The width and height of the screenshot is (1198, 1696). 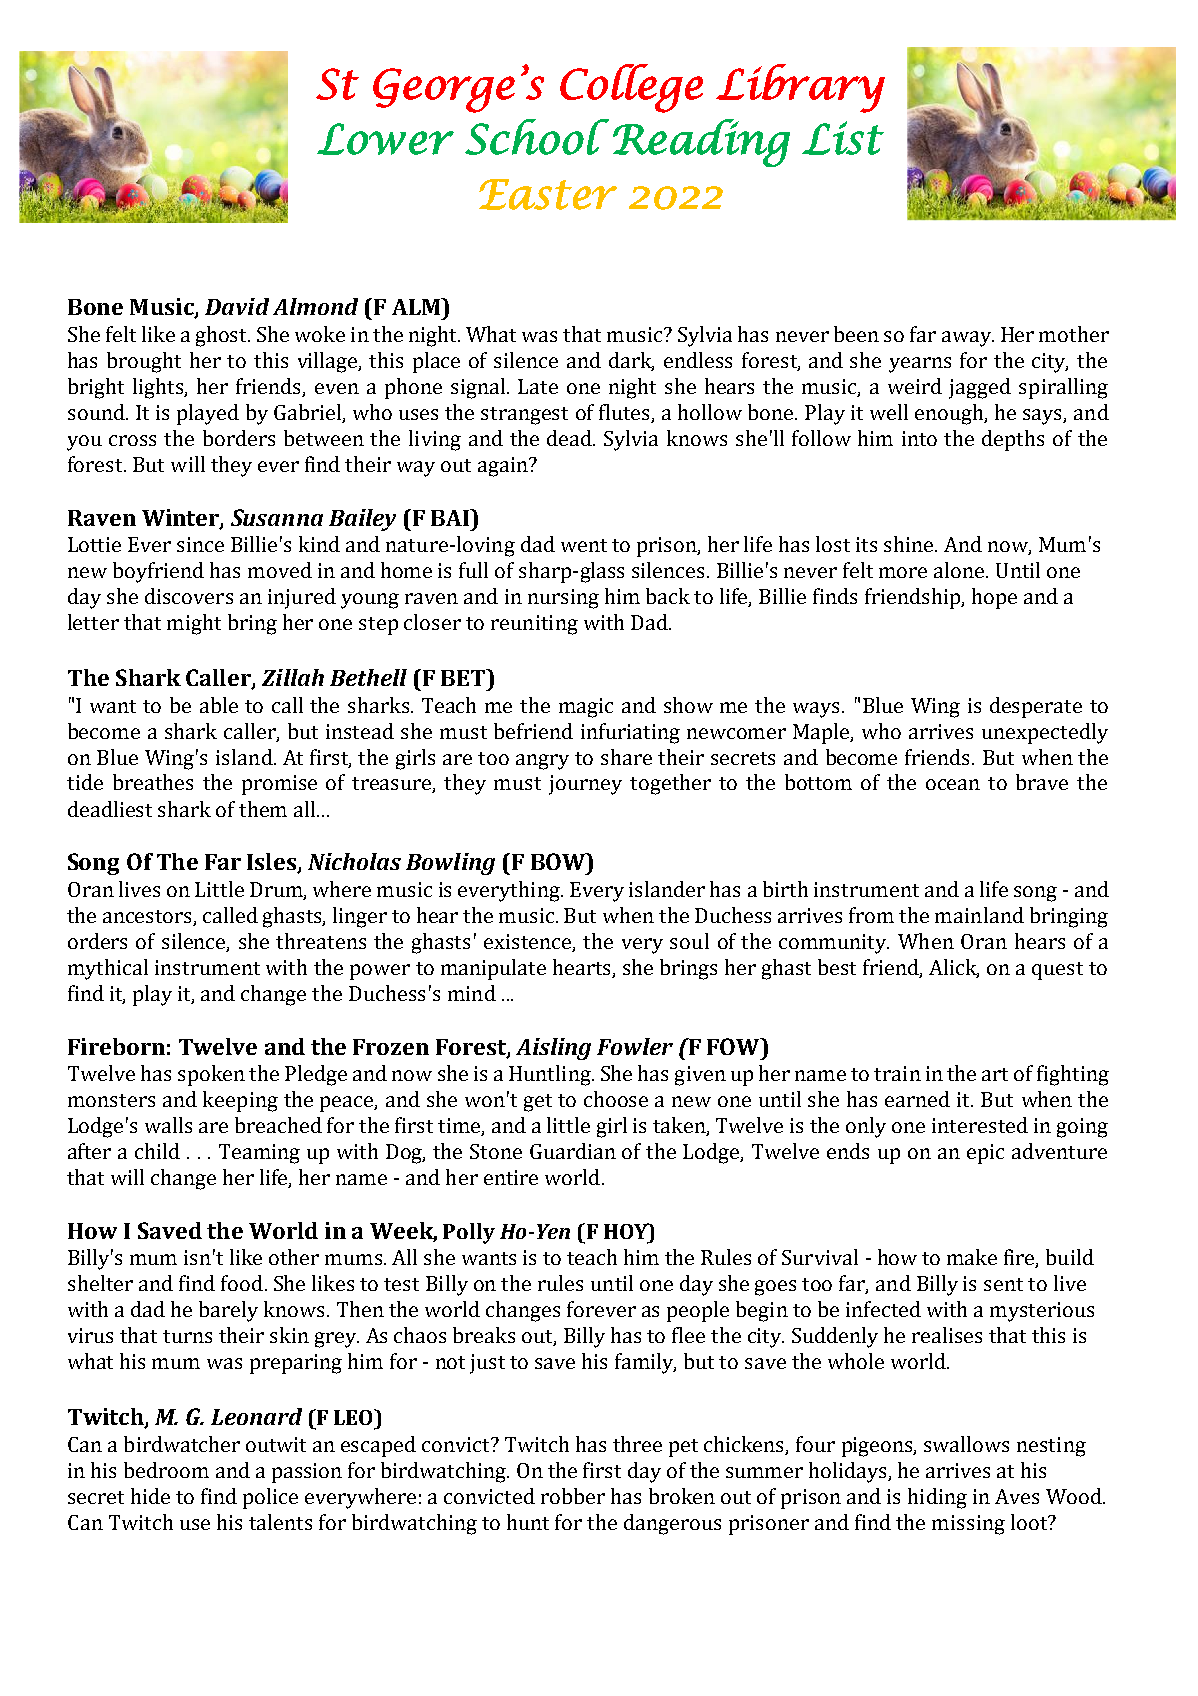 I want to click on Lower, so click(x=385, y=139).
